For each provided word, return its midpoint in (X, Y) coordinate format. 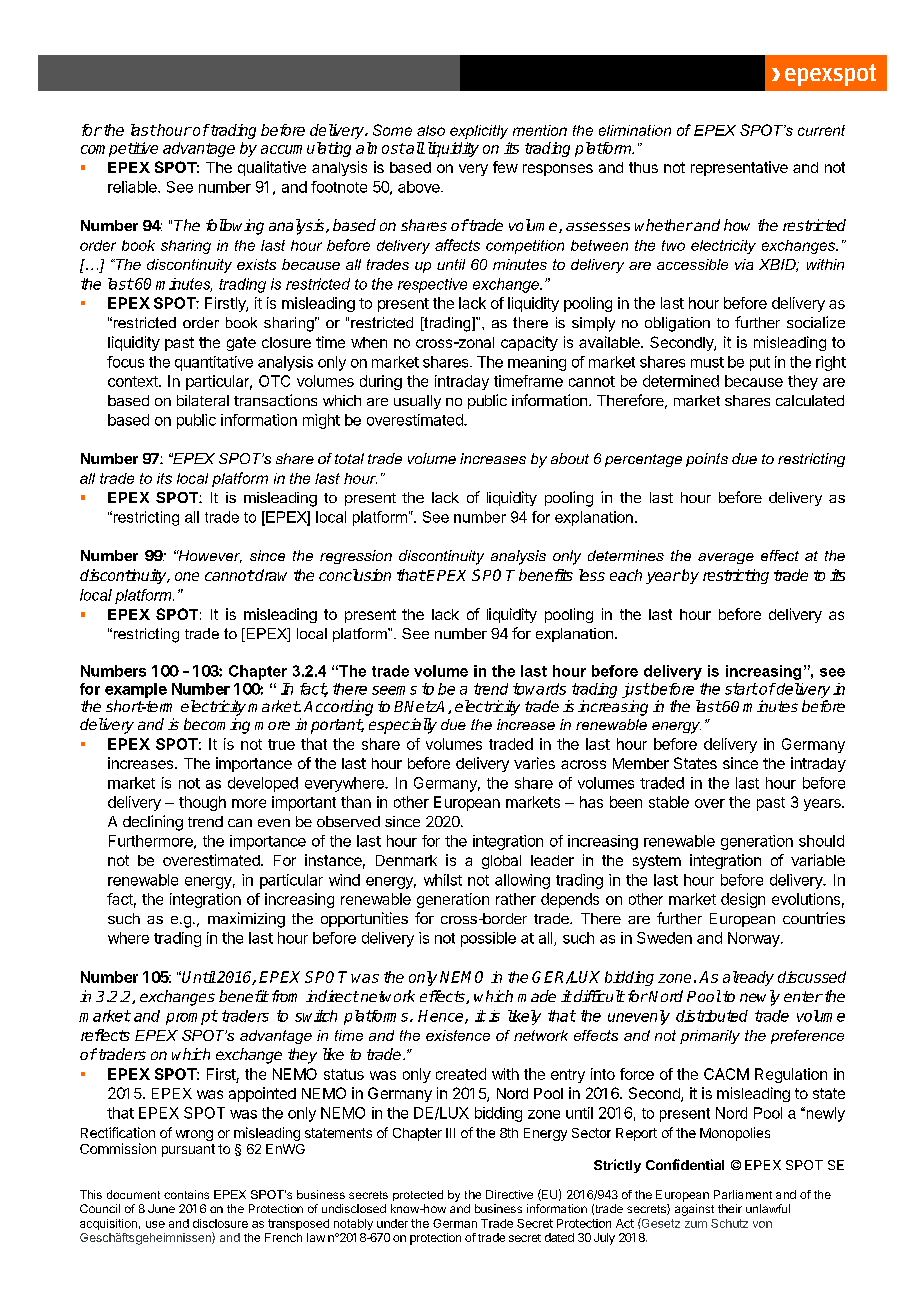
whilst (443, 880)
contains (186, 1194)
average (726, 558)
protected (418, 1195)
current (821, 130)
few (505, 167)
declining (153, 823)
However (209, 556)
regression (356, 557)
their (730, 1208)
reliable (133, 187)
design (743, 900)
